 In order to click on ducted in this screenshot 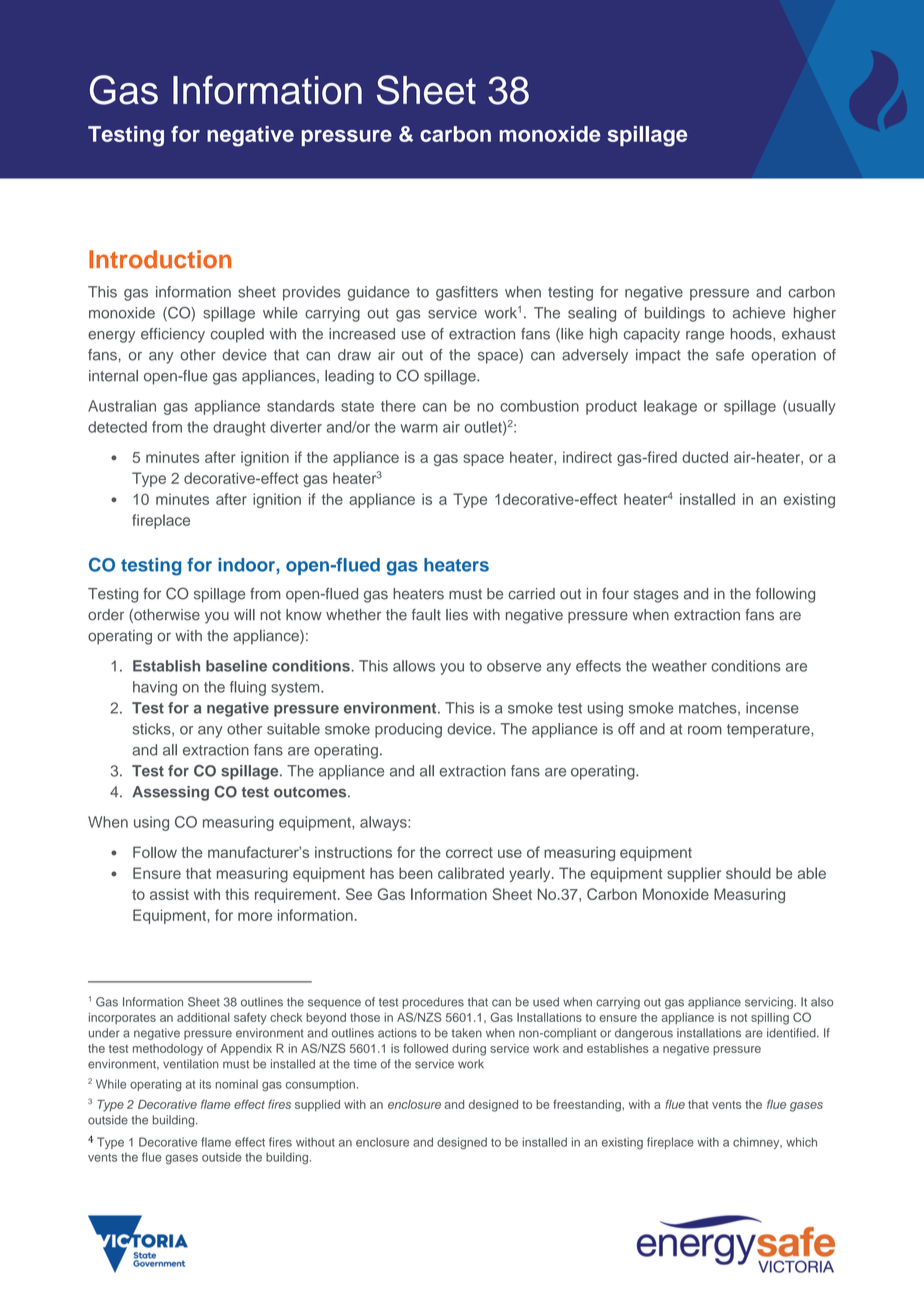, I will do `click(705, 457)`.
